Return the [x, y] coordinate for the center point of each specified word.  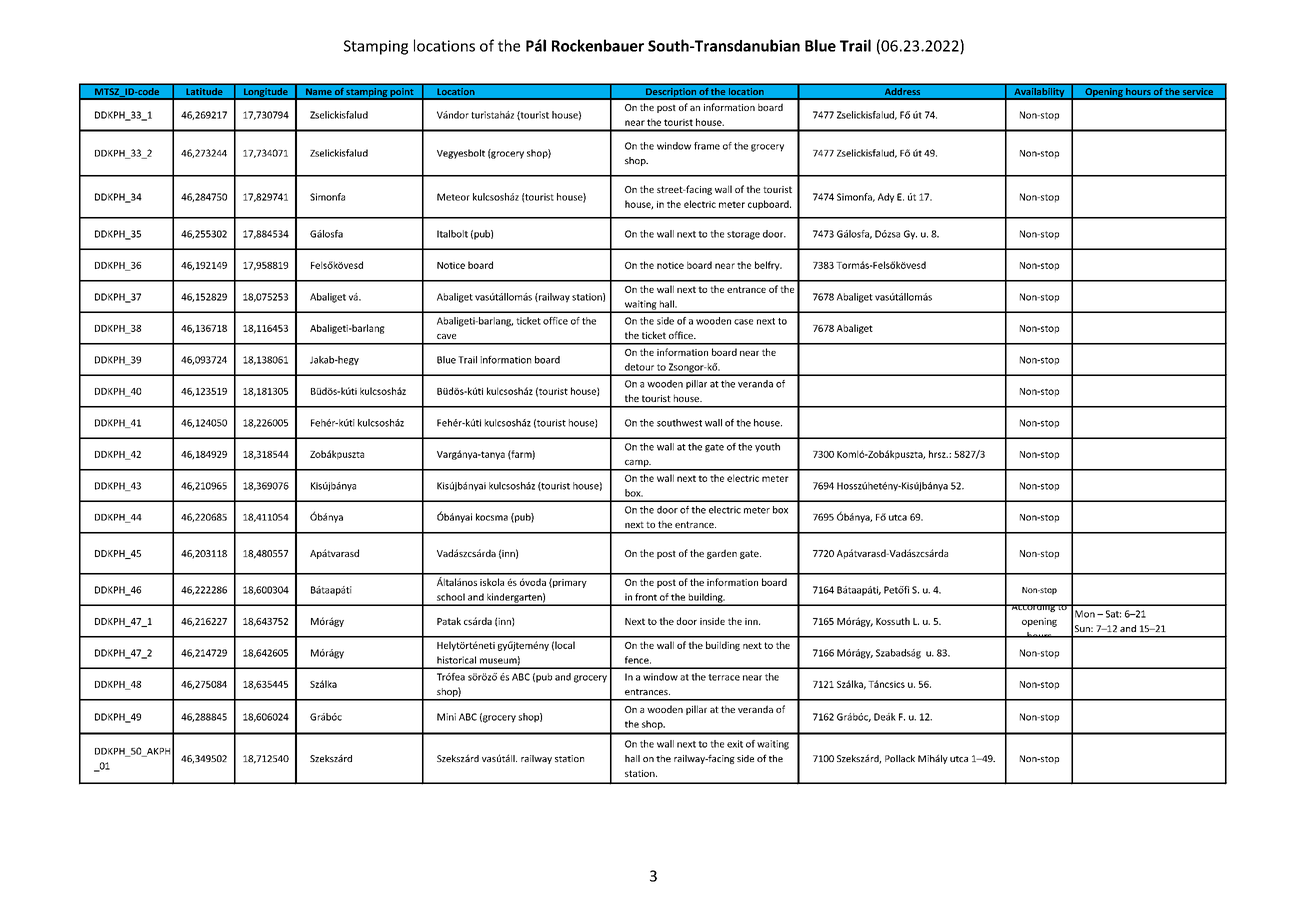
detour [639, 367]
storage [743, 235]
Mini [446, 717]
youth [767, 447]
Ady [886, 198]
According [1033, 608]
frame [707, 146]
